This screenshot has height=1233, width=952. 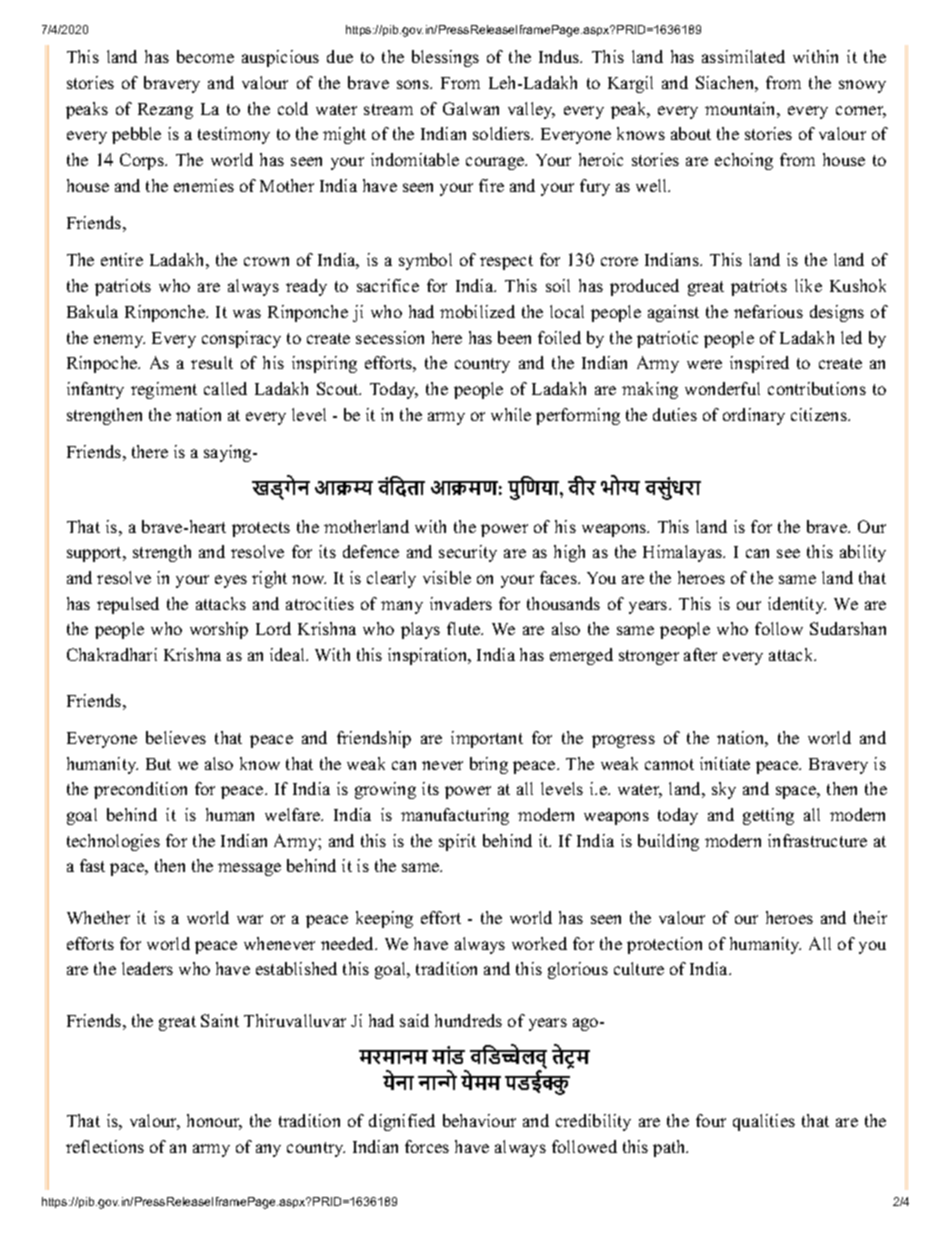 What do you see at coordinates (754, 416) in the screenshot?
I see `ordinary` at bounding box center [754, 416].
